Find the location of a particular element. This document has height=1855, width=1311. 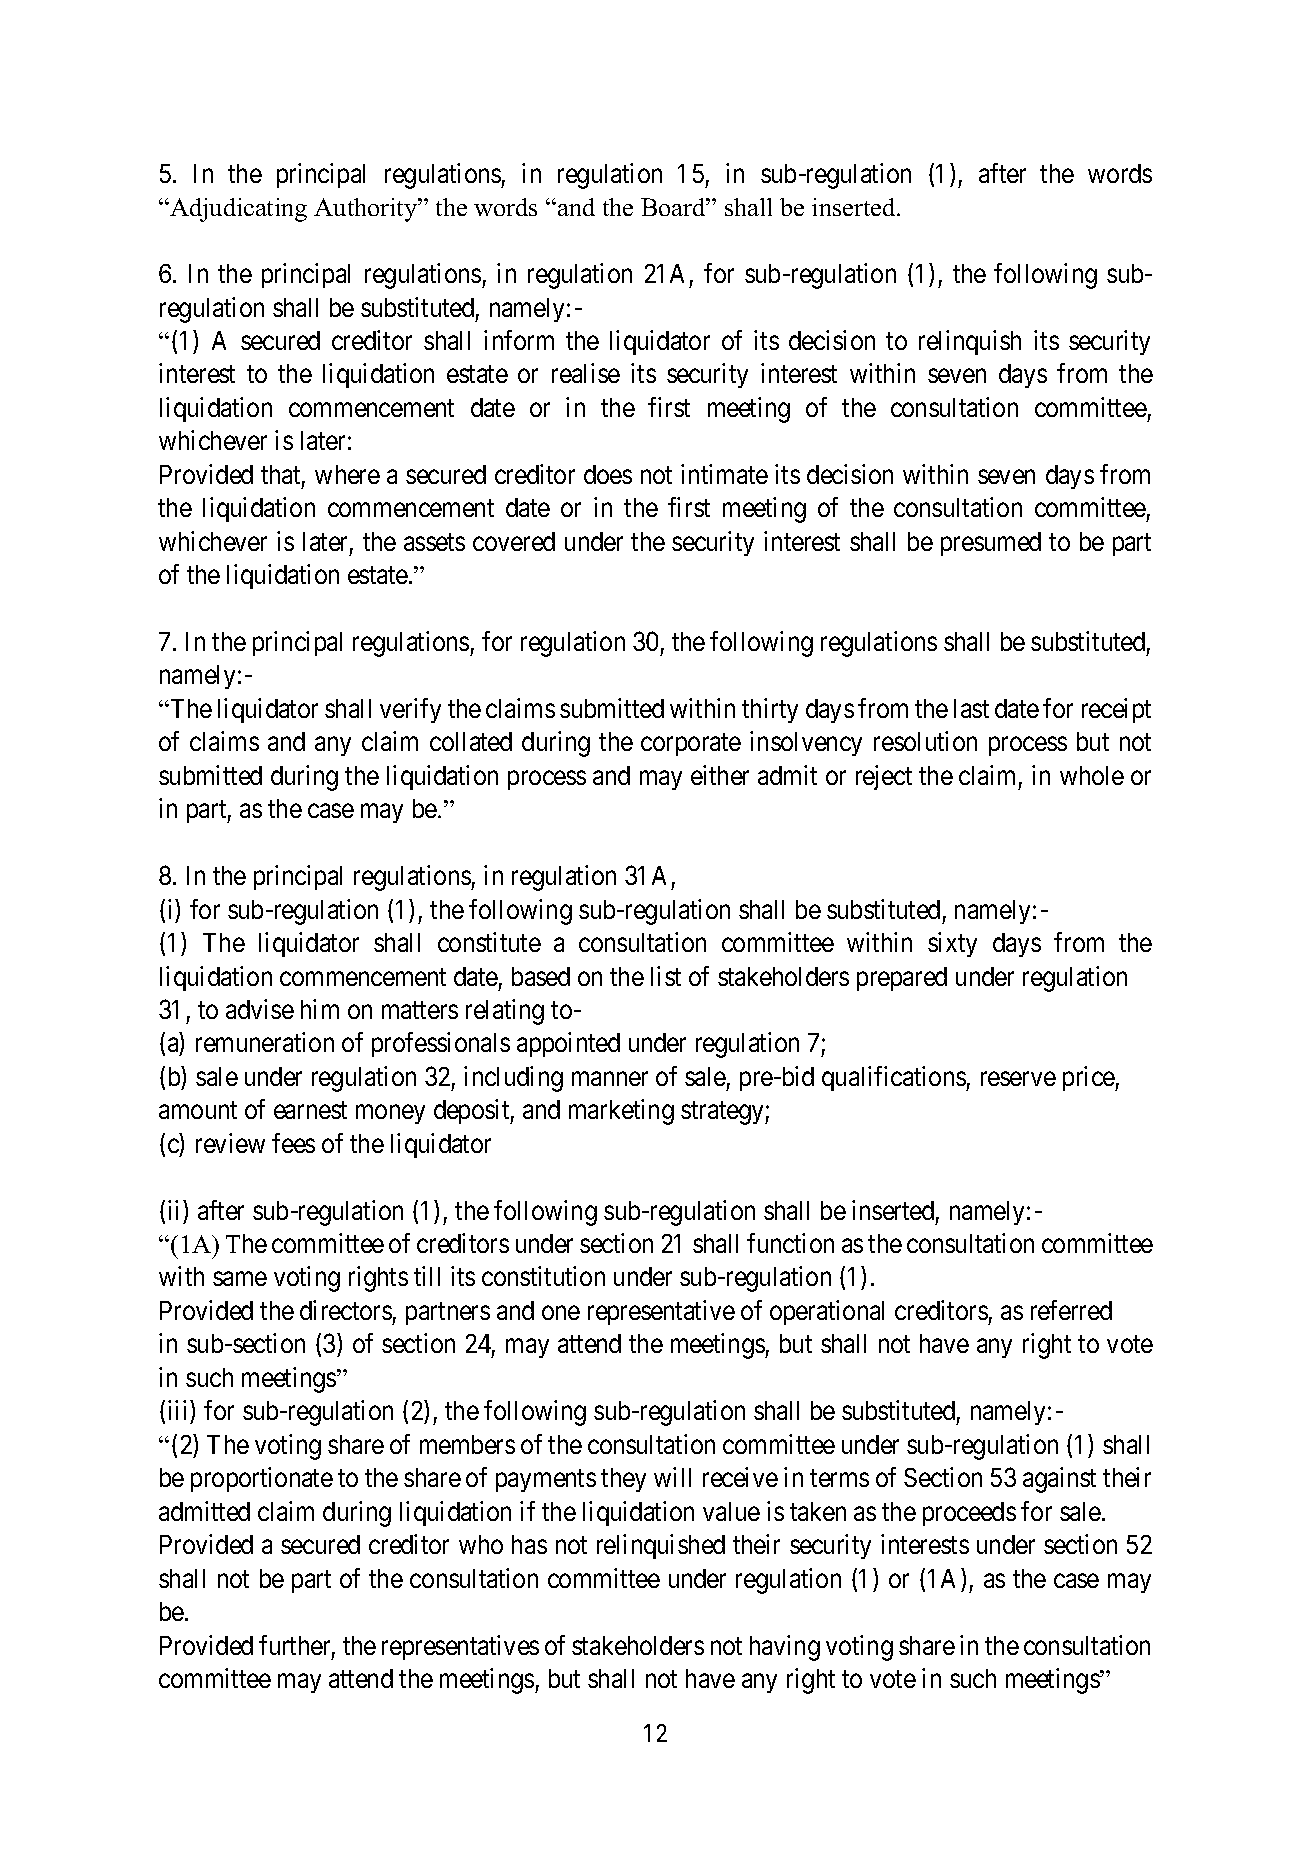

proportionate is located at coordinates (262, 1479).
